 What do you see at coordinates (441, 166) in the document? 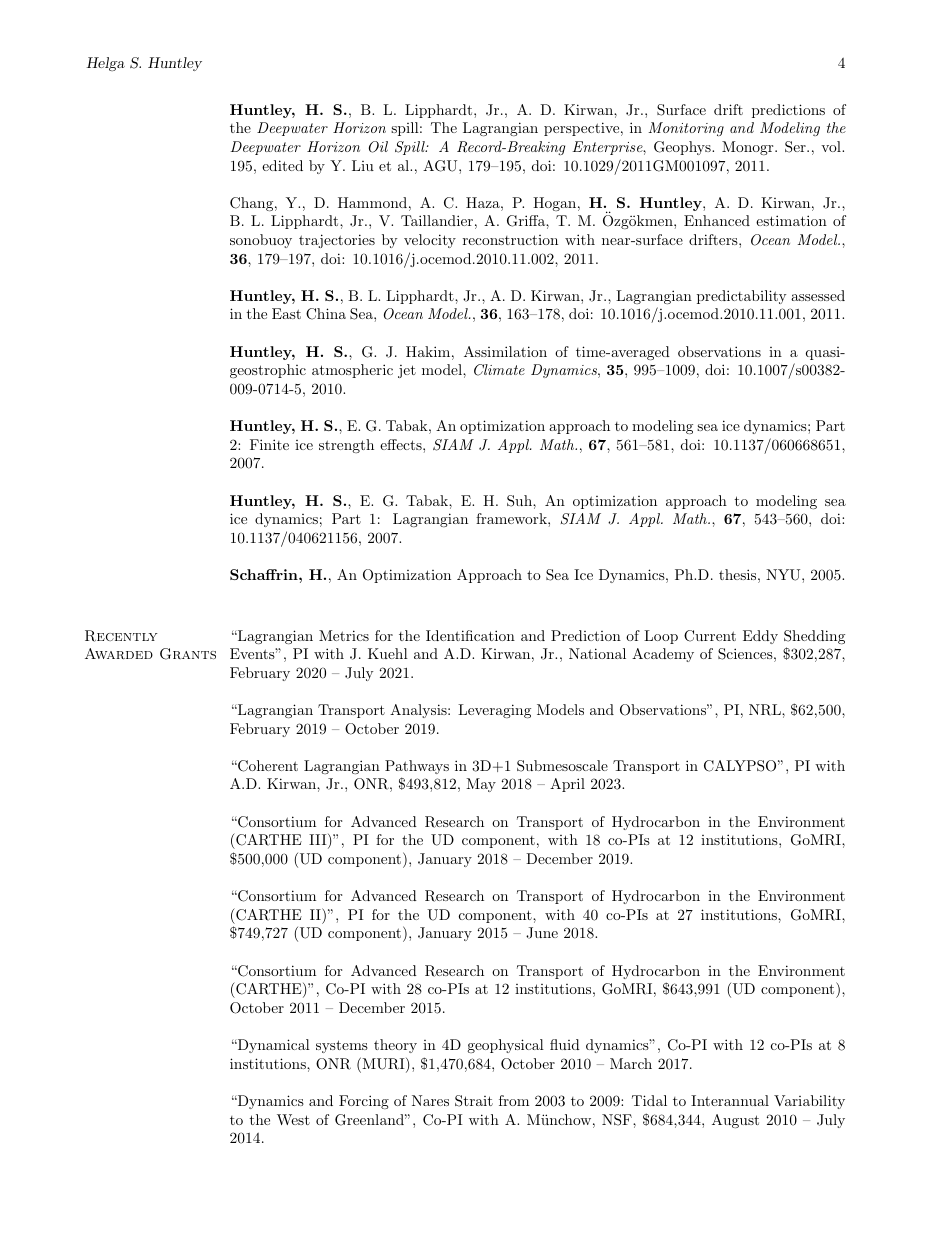
I see `AGU` at bounding box center [441, 166].
